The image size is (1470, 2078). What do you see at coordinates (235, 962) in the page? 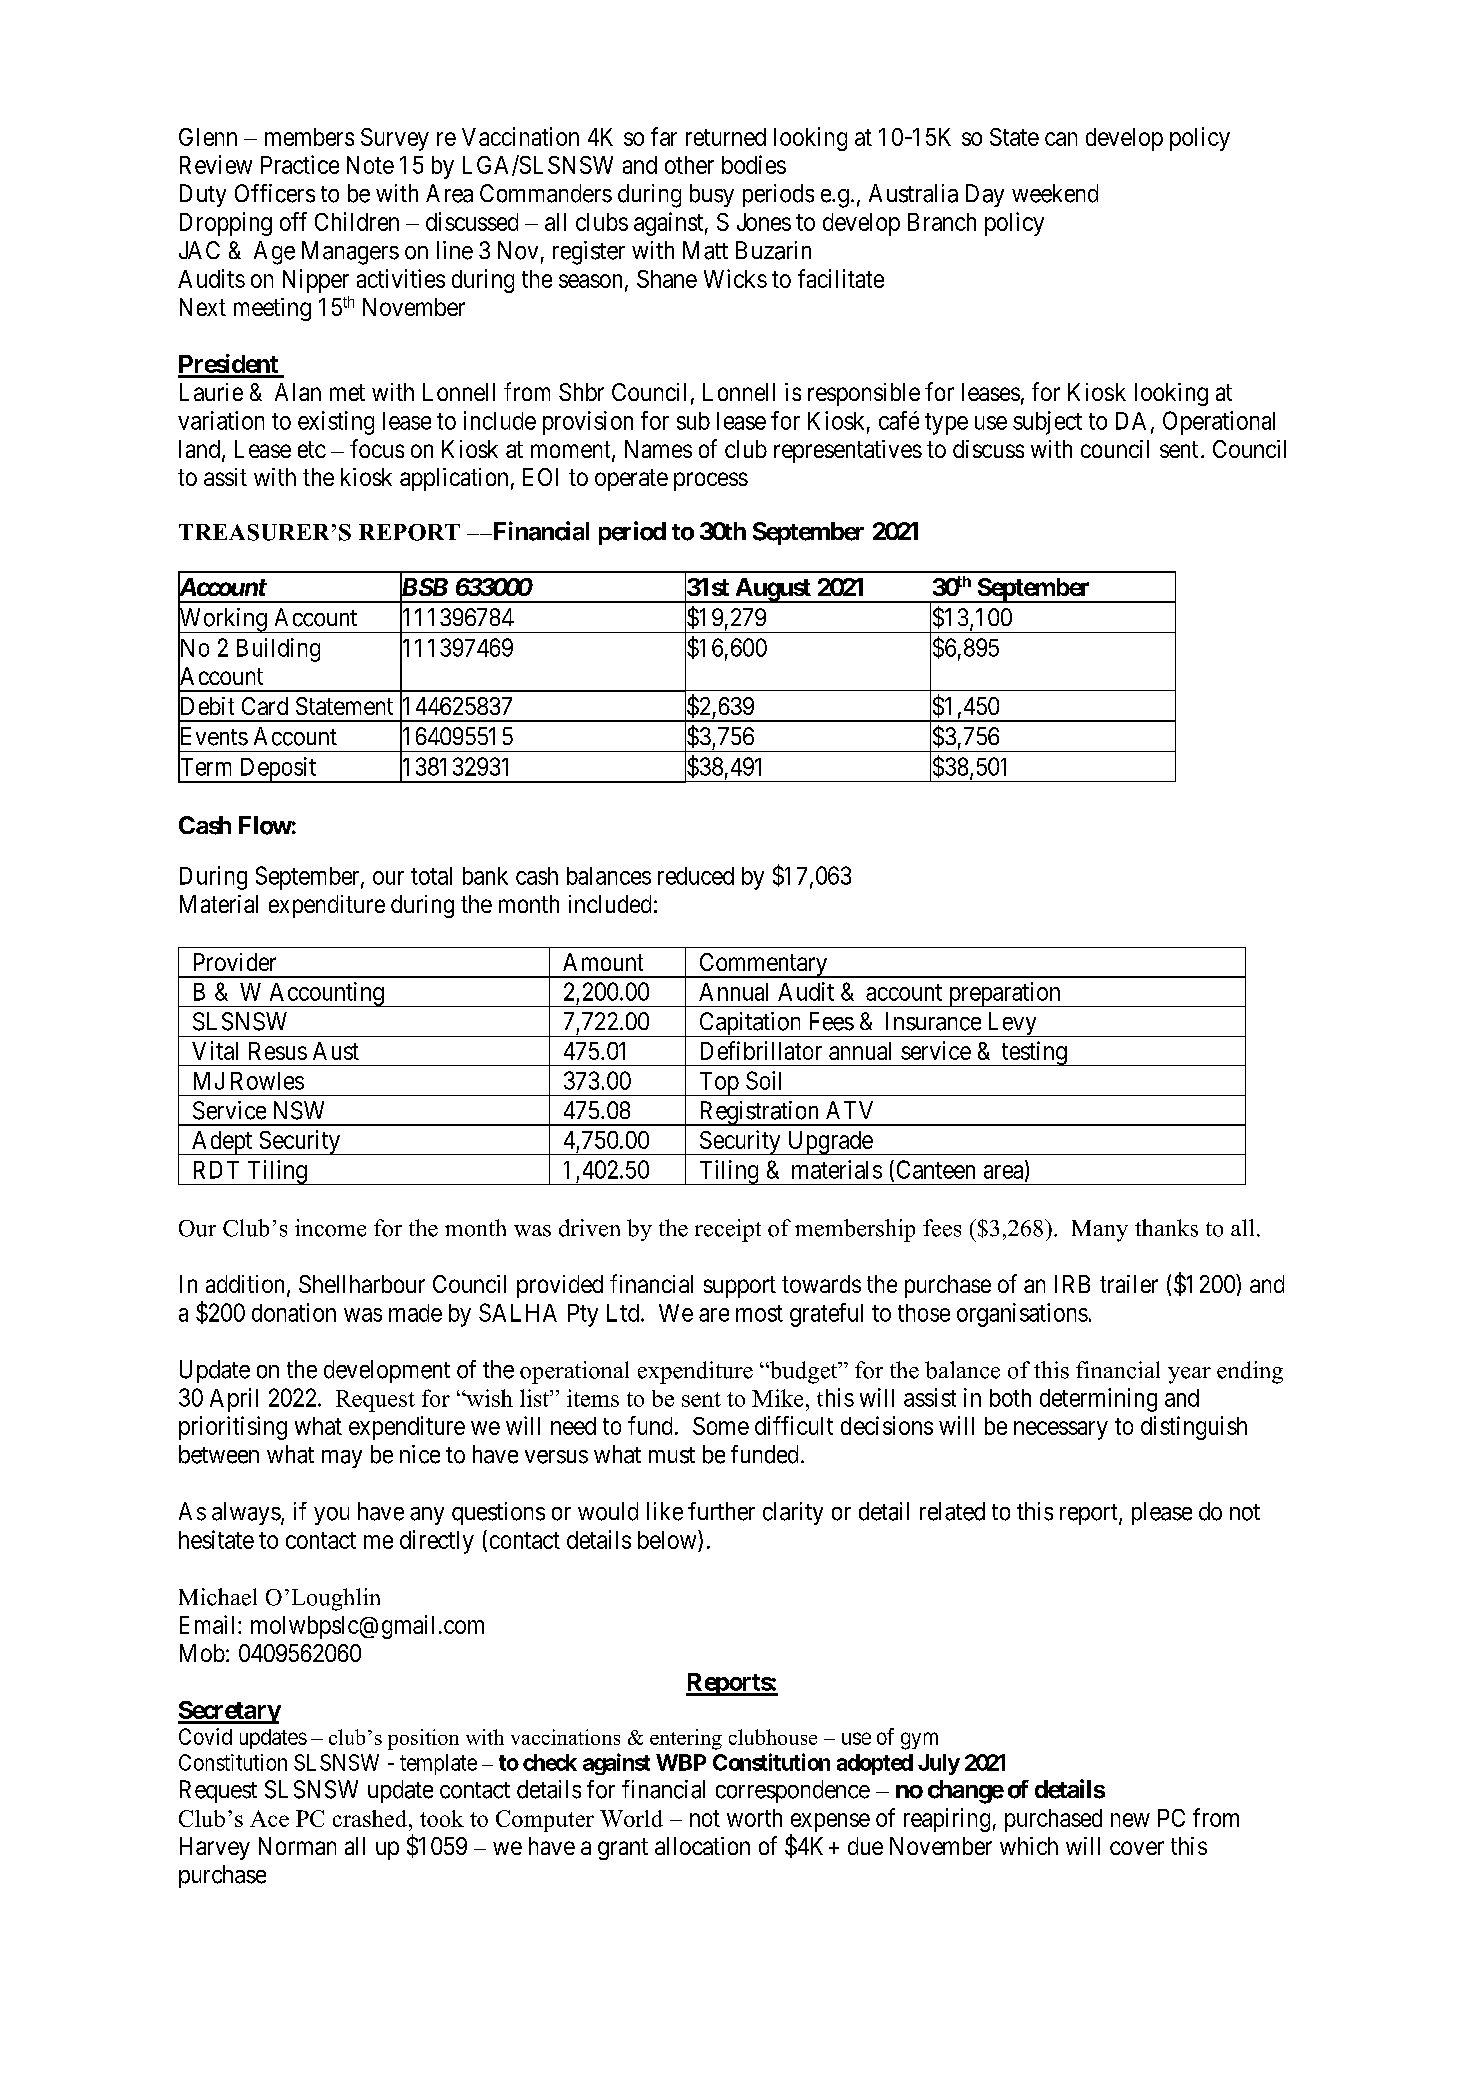
I see `Provider` at bounding box center [235, 962].
